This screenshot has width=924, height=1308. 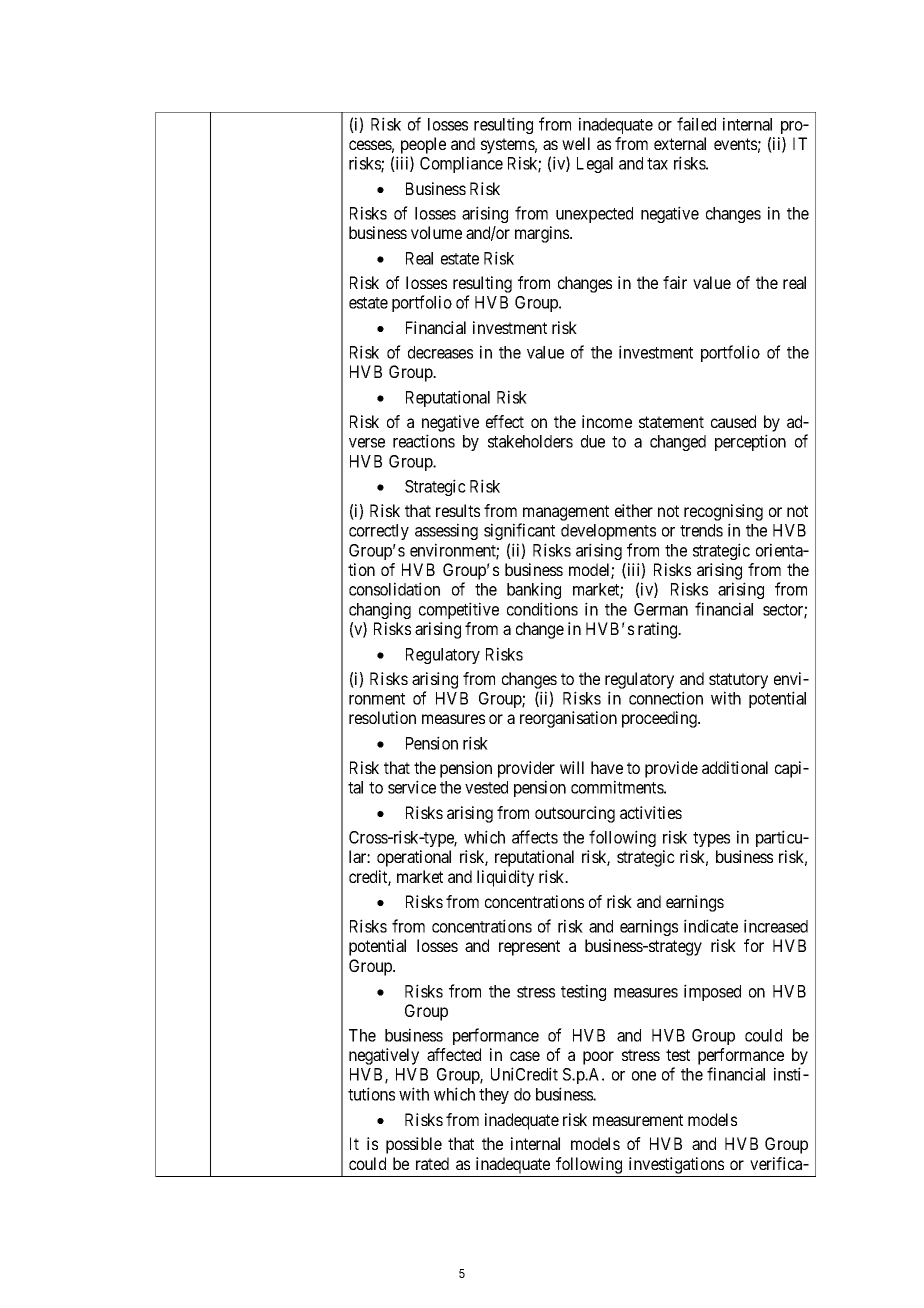 What do you see at coordinates (461, 164) in the screenshot?
I see `Compliance` at bounding box center [461, 164].
